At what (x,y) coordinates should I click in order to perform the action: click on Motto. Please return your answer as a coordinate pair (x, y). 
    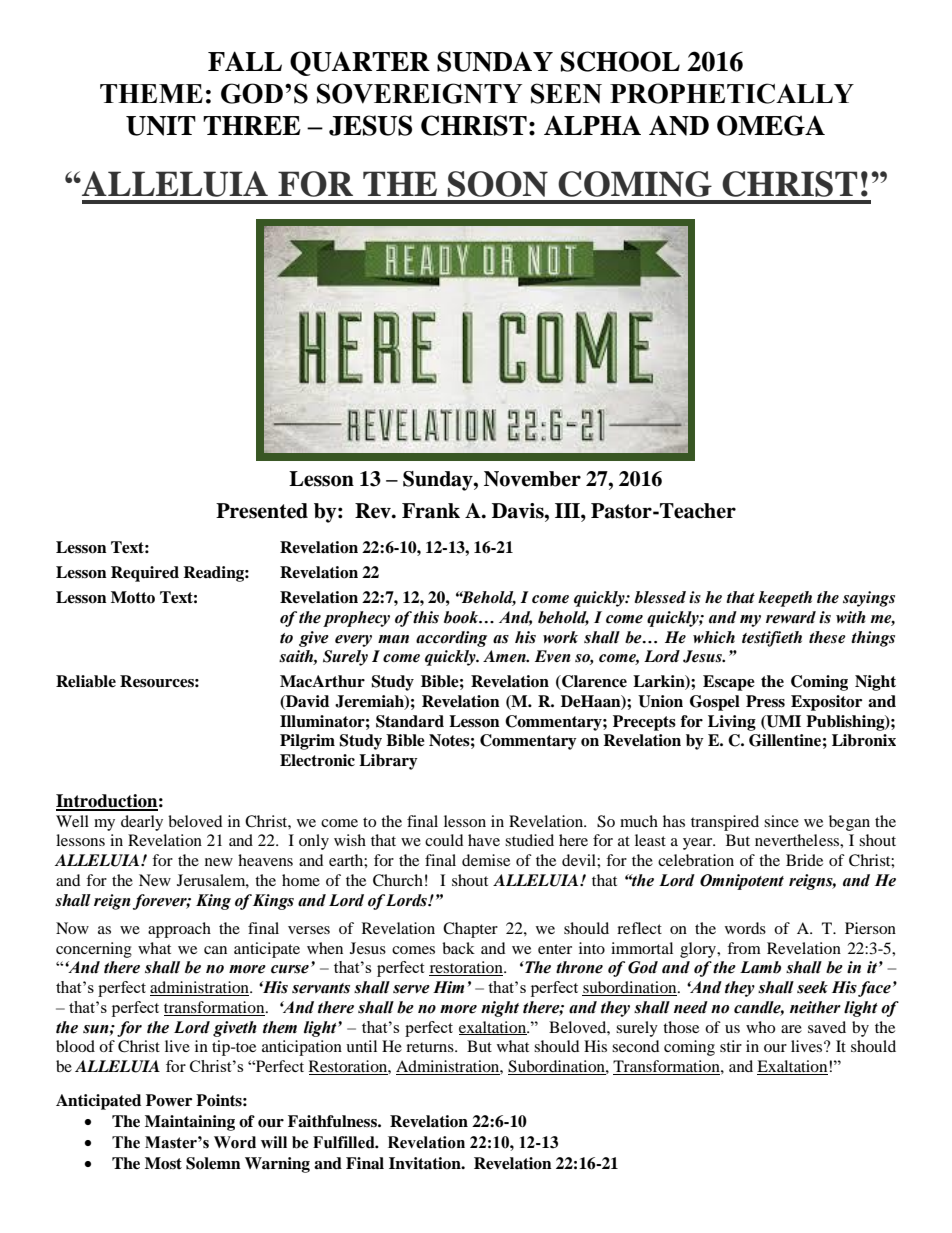
    Looking at the image, I should click on (133, 597).
